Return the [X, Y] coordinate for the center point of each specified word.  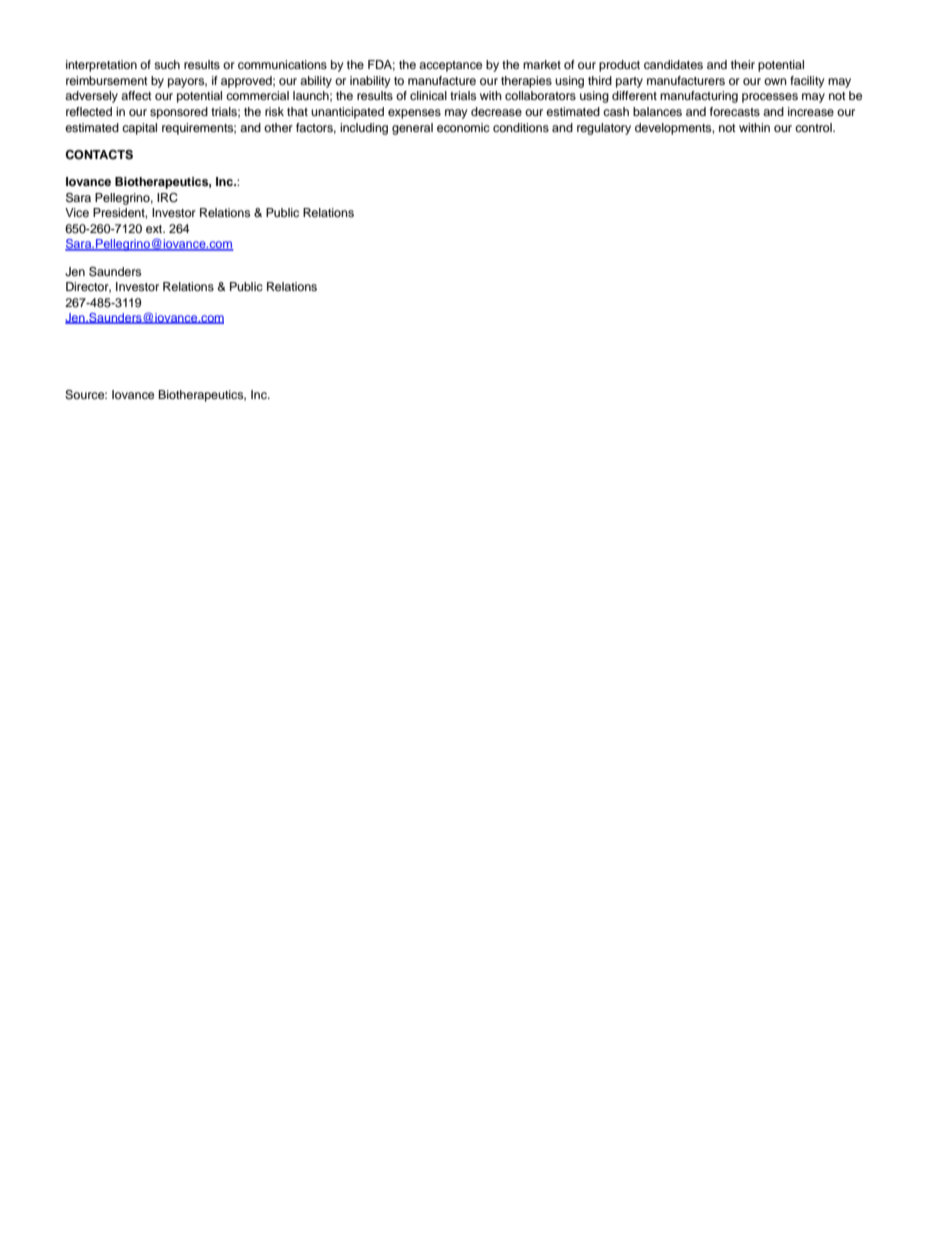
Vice [77, 212]
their [743, 64]
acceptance [450, 66]
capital [139, 129]
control [814, 127]
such [167, 64]
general [412, 129]
